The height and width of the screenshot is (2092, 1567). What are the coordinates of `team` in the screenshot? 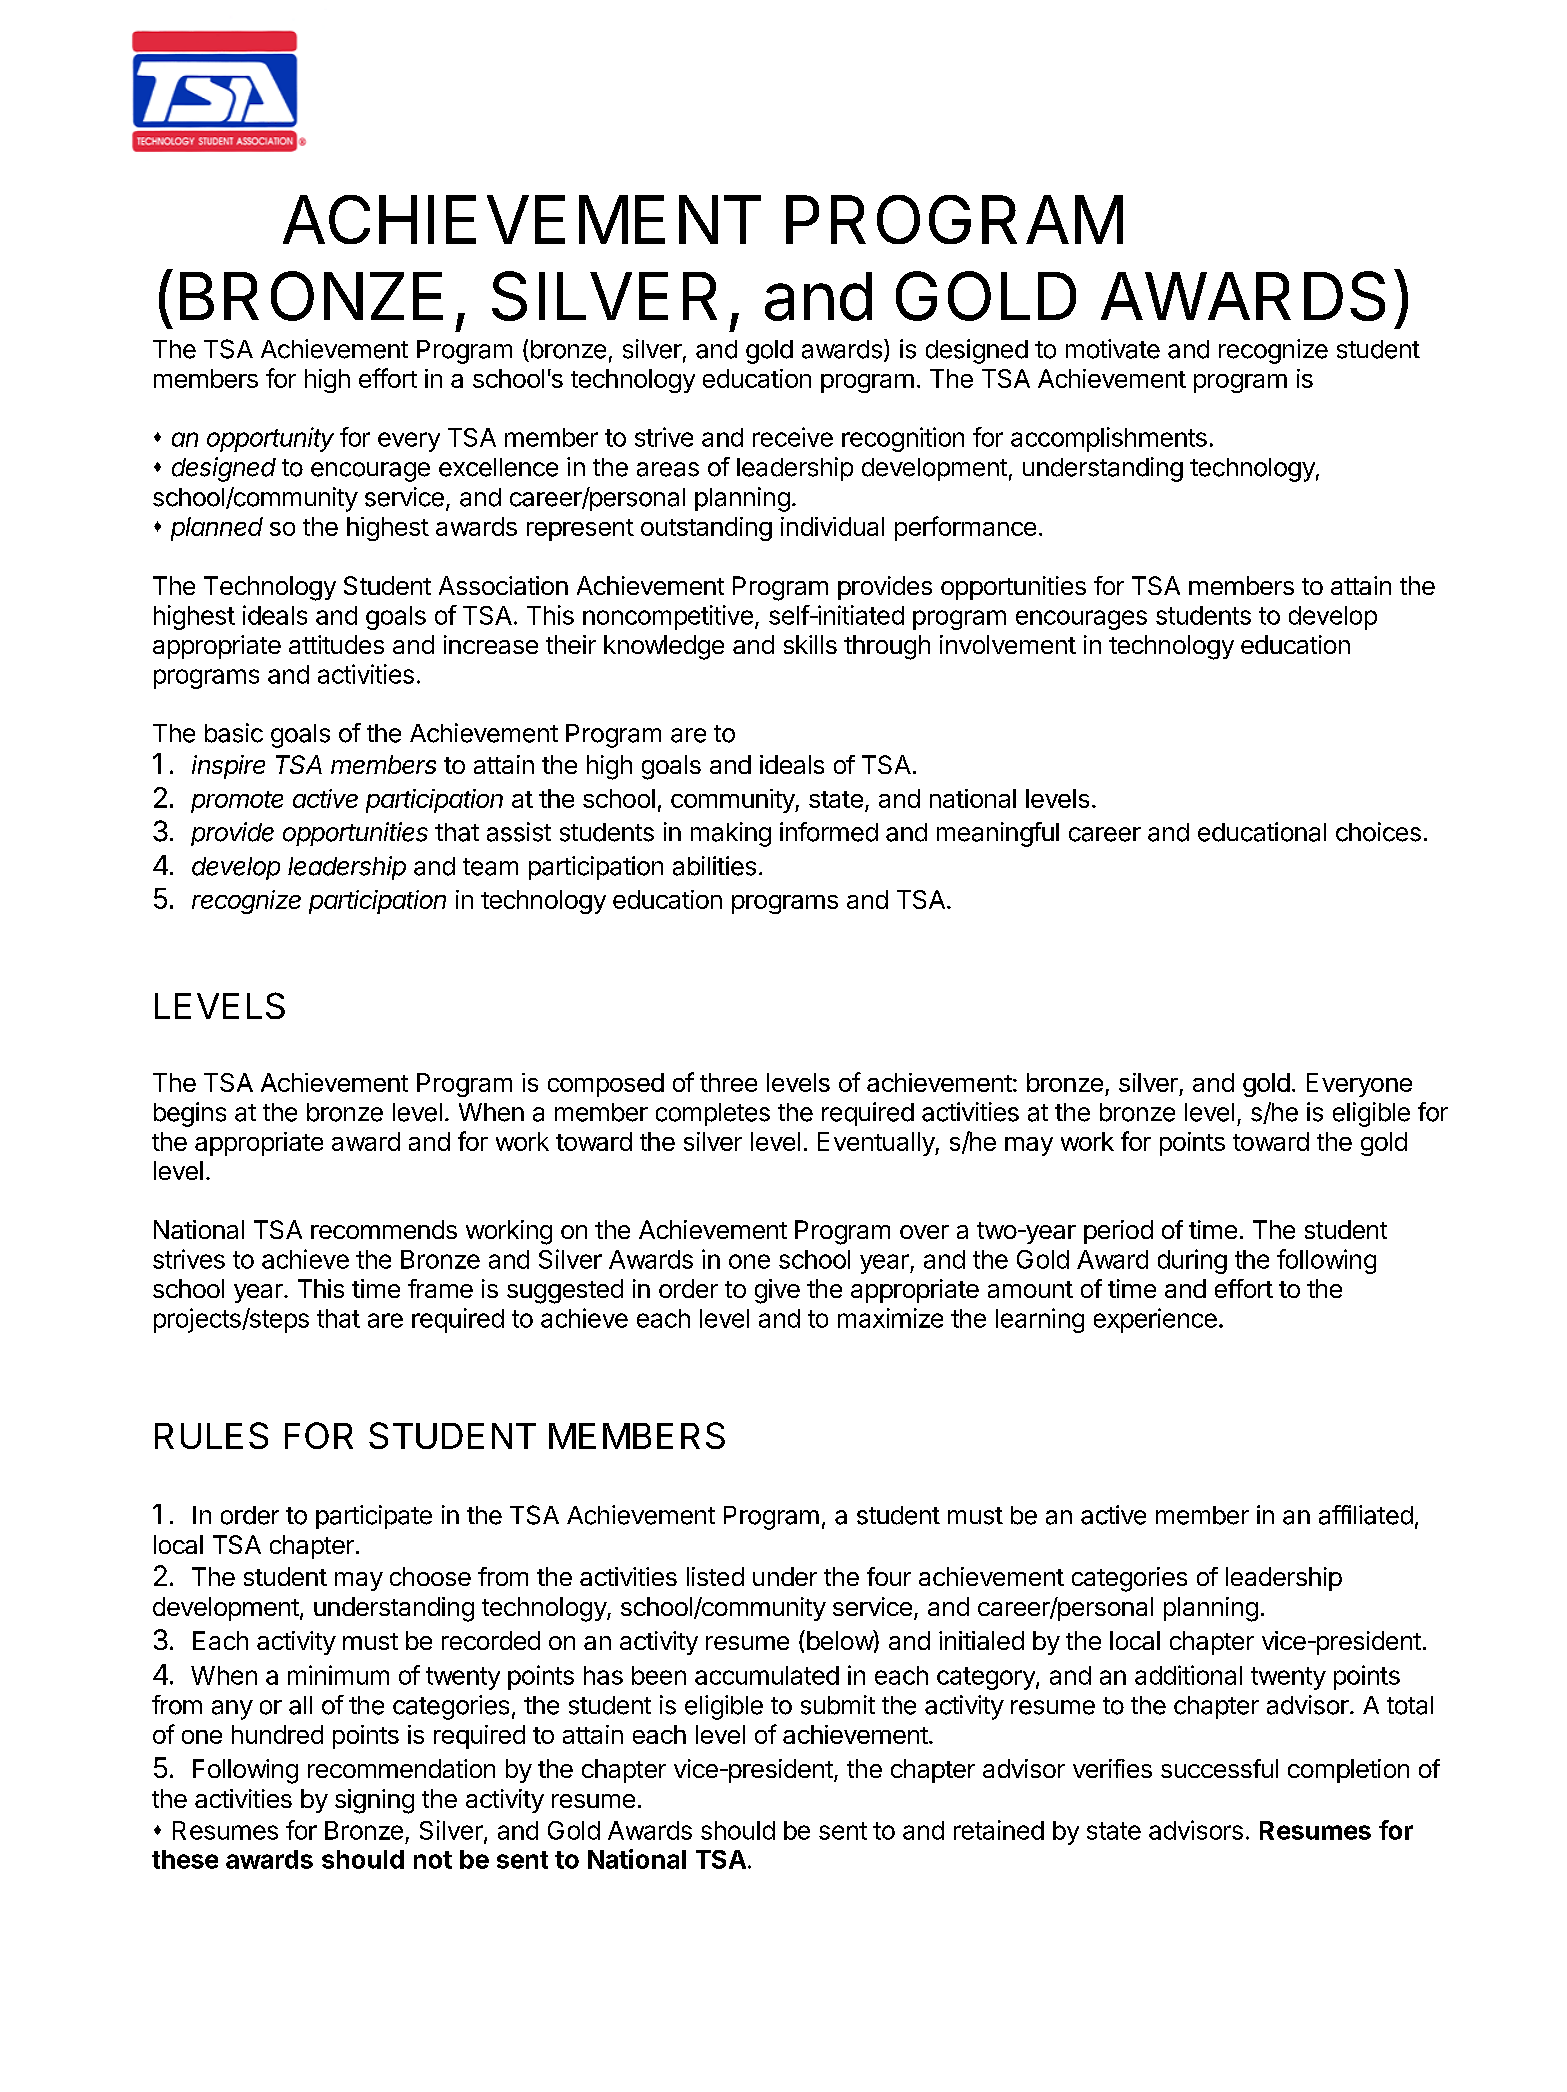 It's located at (490, 867).
